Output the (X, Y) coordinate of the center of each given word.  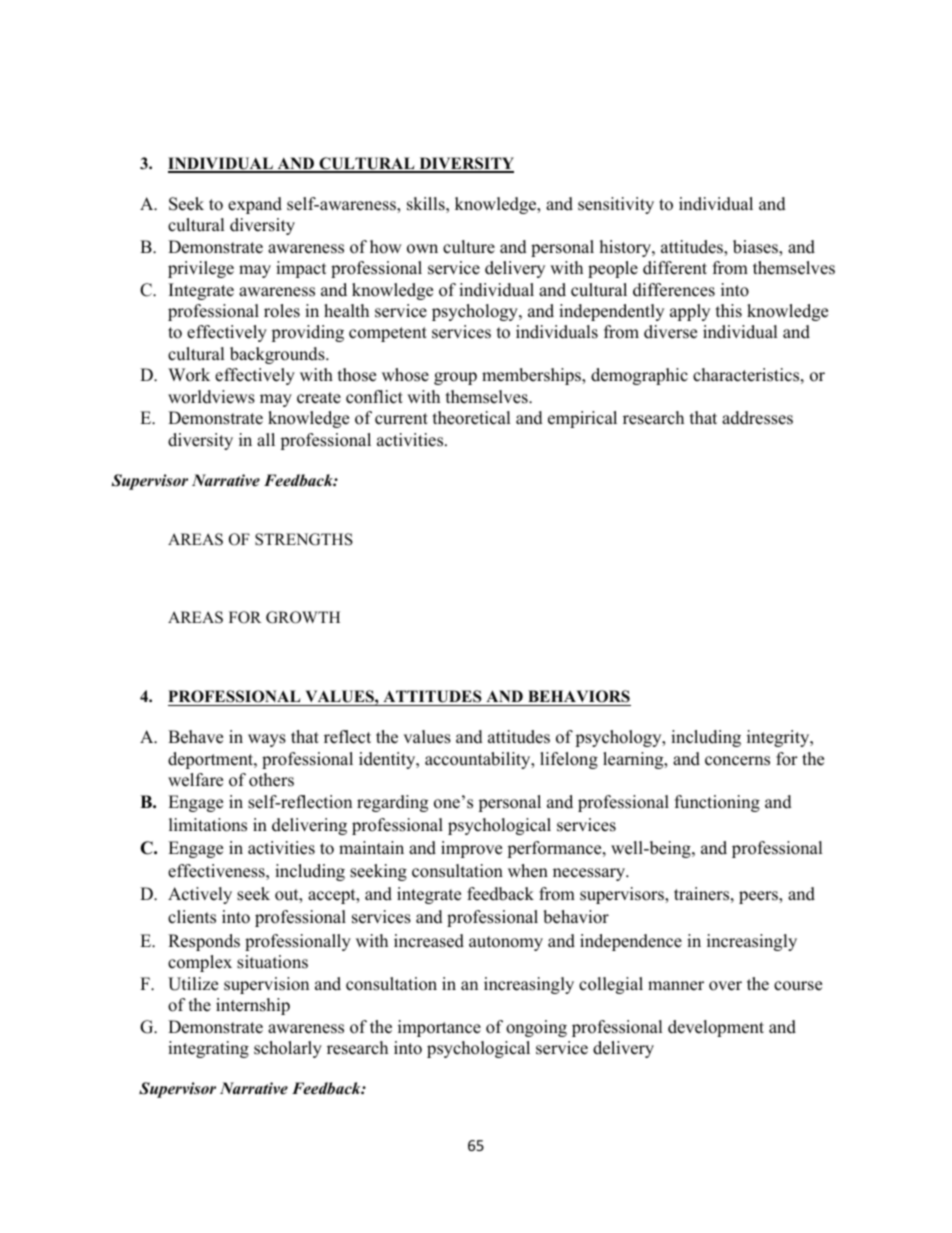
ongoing (536, 1028)
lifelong (569, 760)
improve (471, 849)
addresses (757, 418)
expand (255, 205)
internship (253, 1006)
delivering (309, 826)
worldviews (211, 397)
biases (756, 248)
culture (469, 247)
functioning (717, 803)
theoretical (472, 418)
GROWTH (303, 617)
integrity (779, 738)
